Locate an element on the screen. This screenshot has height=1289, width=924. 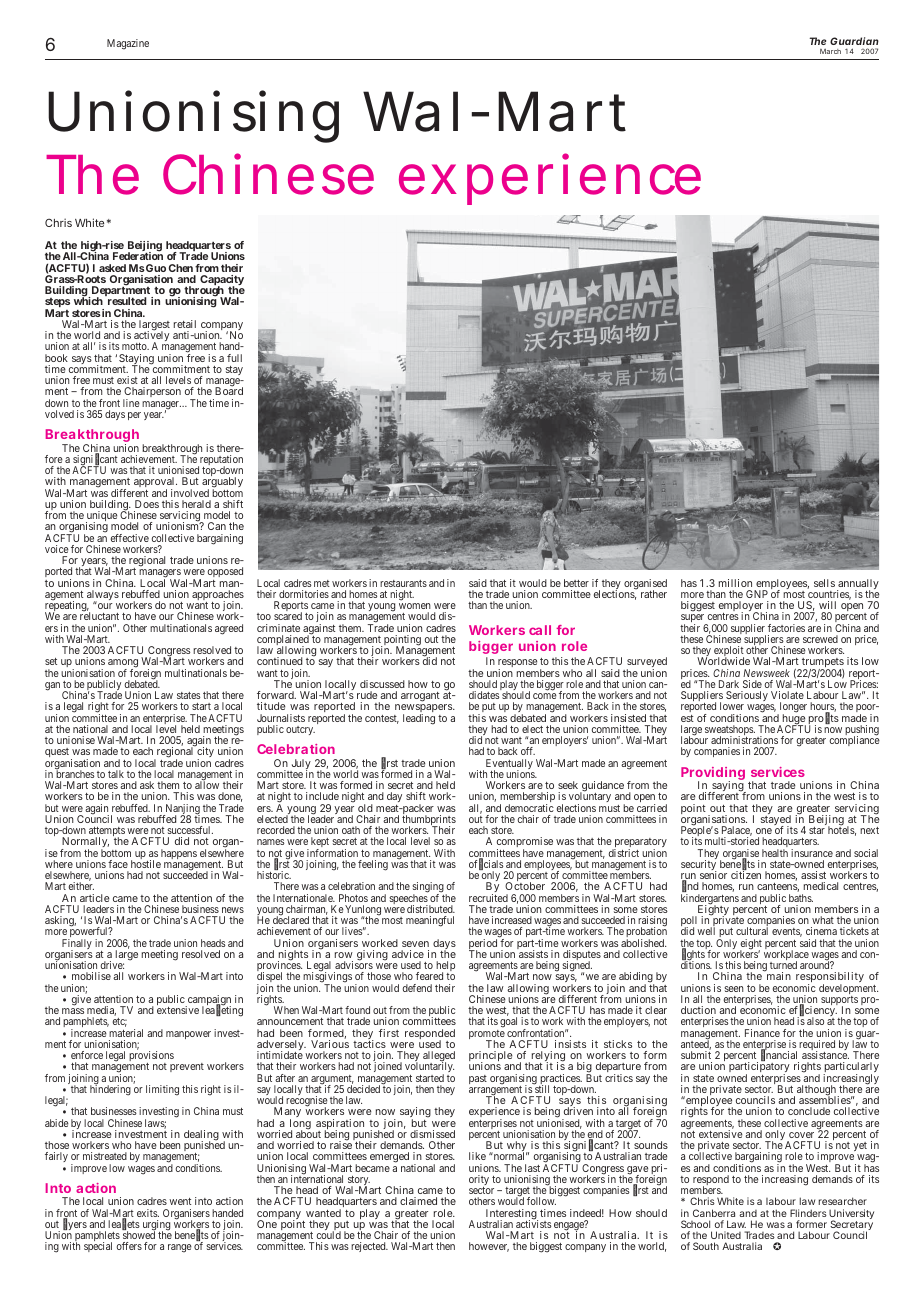
Chen is located at coordinates (181, 268).
